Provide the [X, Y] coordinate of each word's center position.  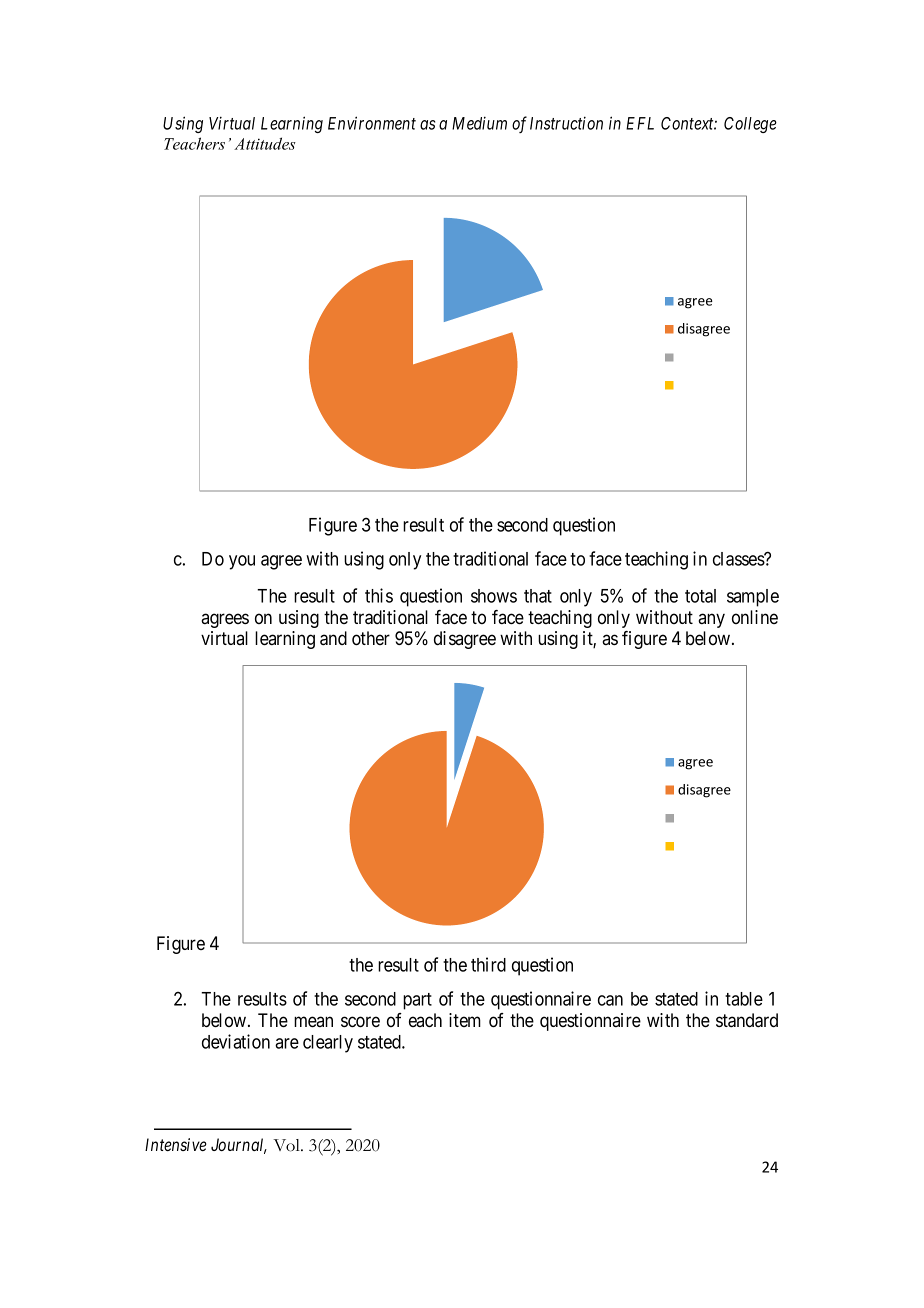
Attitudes [265, 143]
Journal [239, 1146]
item [465, 1020]
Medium [479, 123]
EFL [640, 123]
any [711, 620]
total [700, 596]
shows [494, 596]
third [488, 964]
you [242, 562]
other [371, 638]
